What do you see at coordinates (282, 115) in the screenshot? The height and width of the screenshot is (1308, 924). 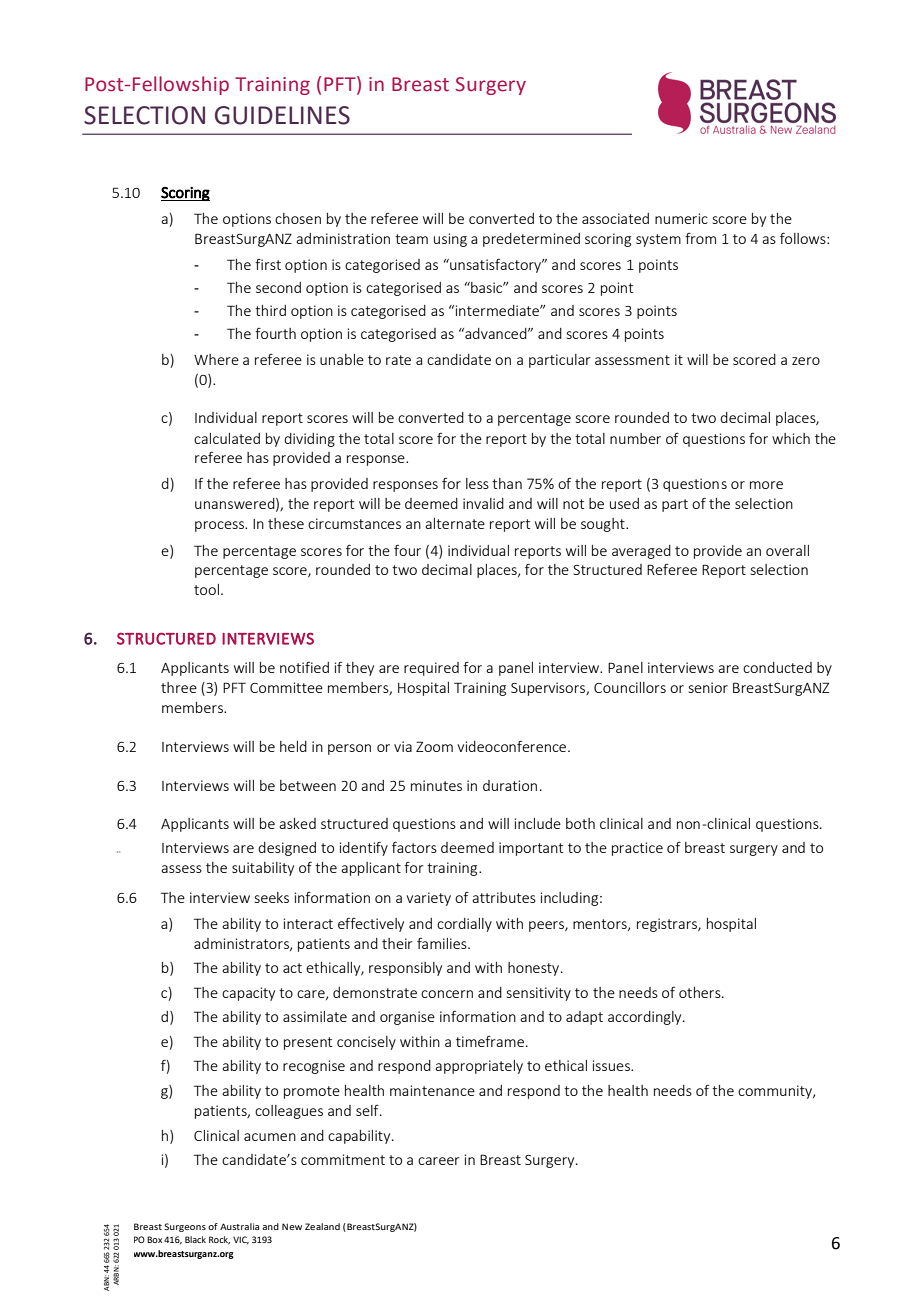 I see `GUIDELINES` at bounding box center [282, 115].
